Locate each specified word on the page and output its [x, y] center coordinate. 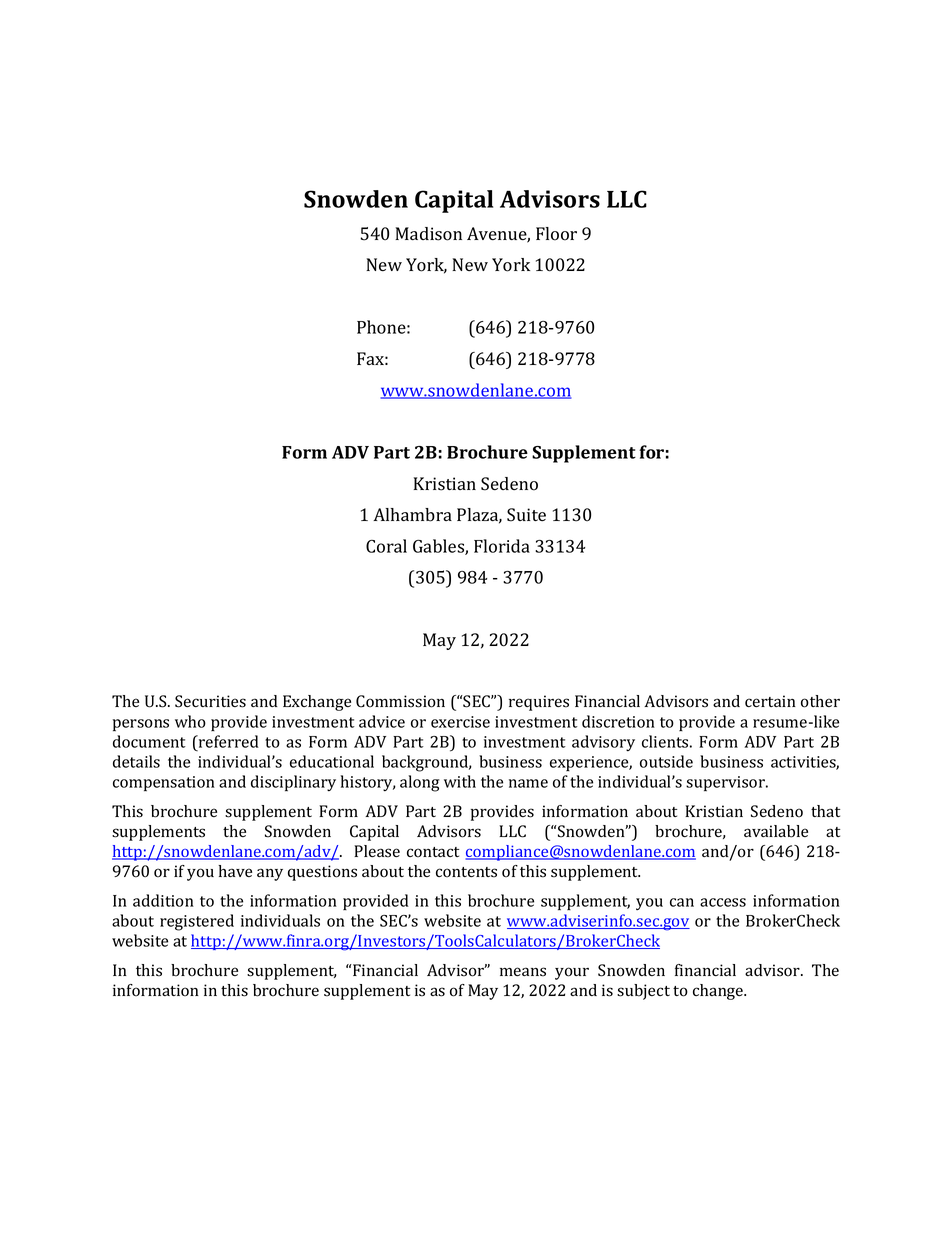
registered [197, 922]
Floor [556, 234]
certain [770, 701]
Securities [210, 701]
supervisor [726, 784]
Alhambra [412, 515]
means [523, 972]
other [820, 701]
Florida [502, 546]
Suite [526, 515]
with [460, 781]
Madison [428, 234]
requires [539, 703]
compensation [164, 784]
